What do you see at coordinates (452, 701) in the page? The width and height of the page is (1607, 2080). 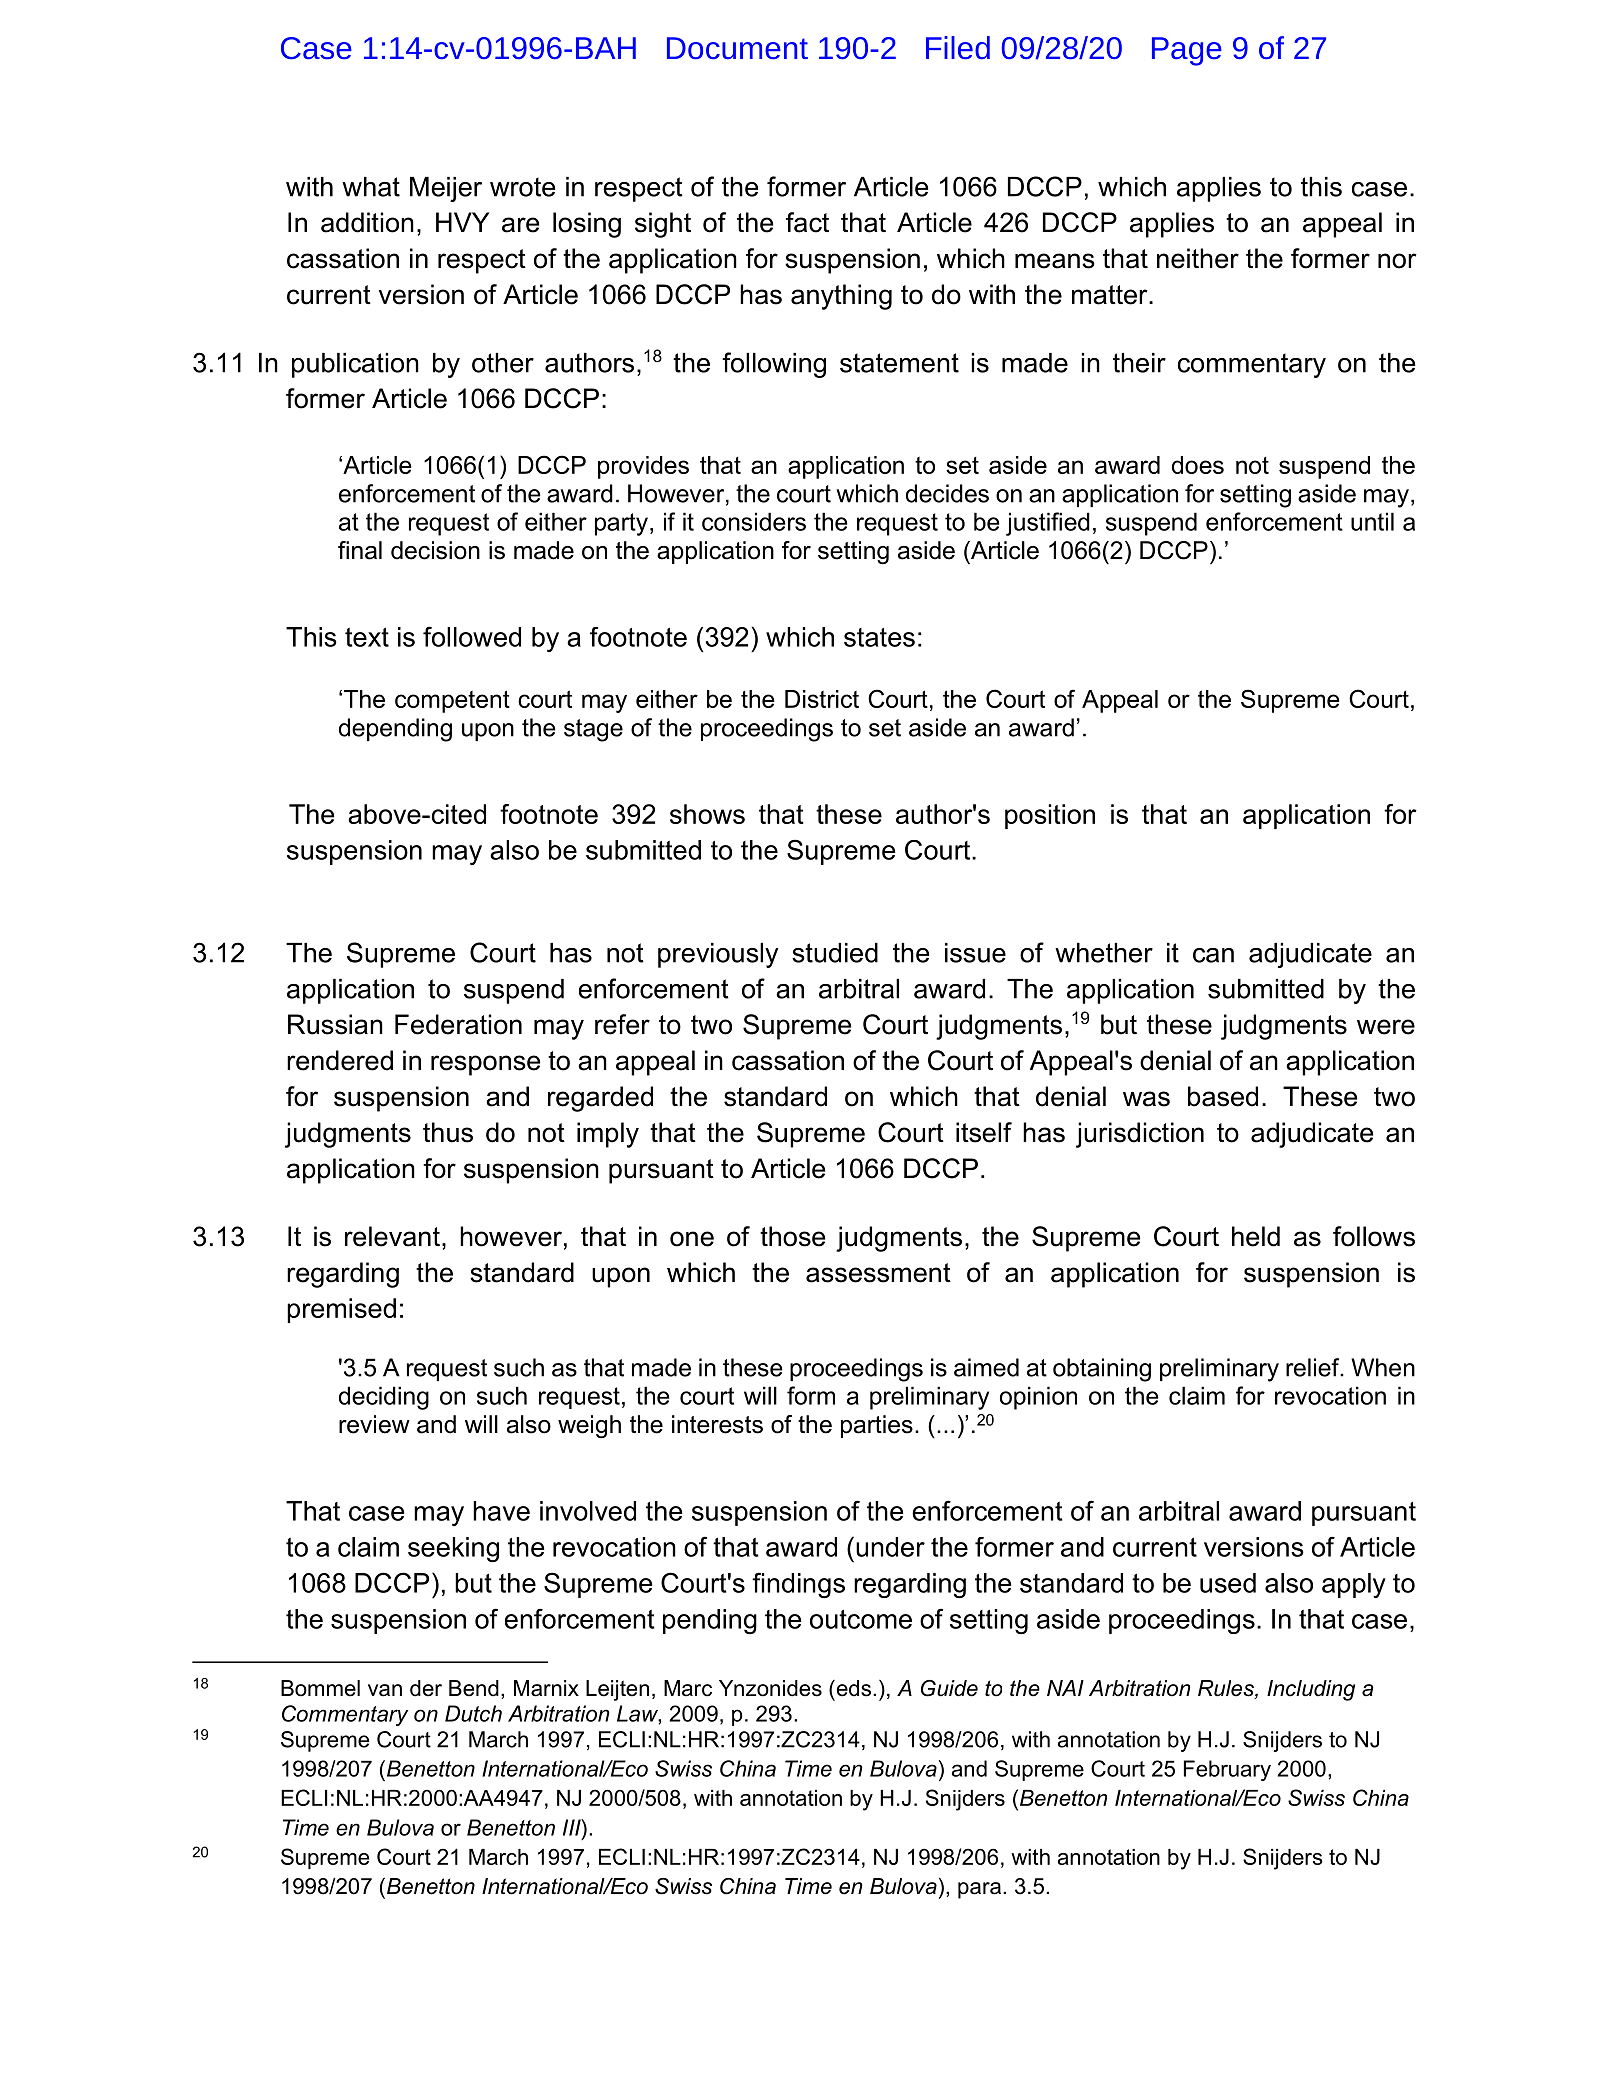 I see `competent` at bounding box center [452, 701].
